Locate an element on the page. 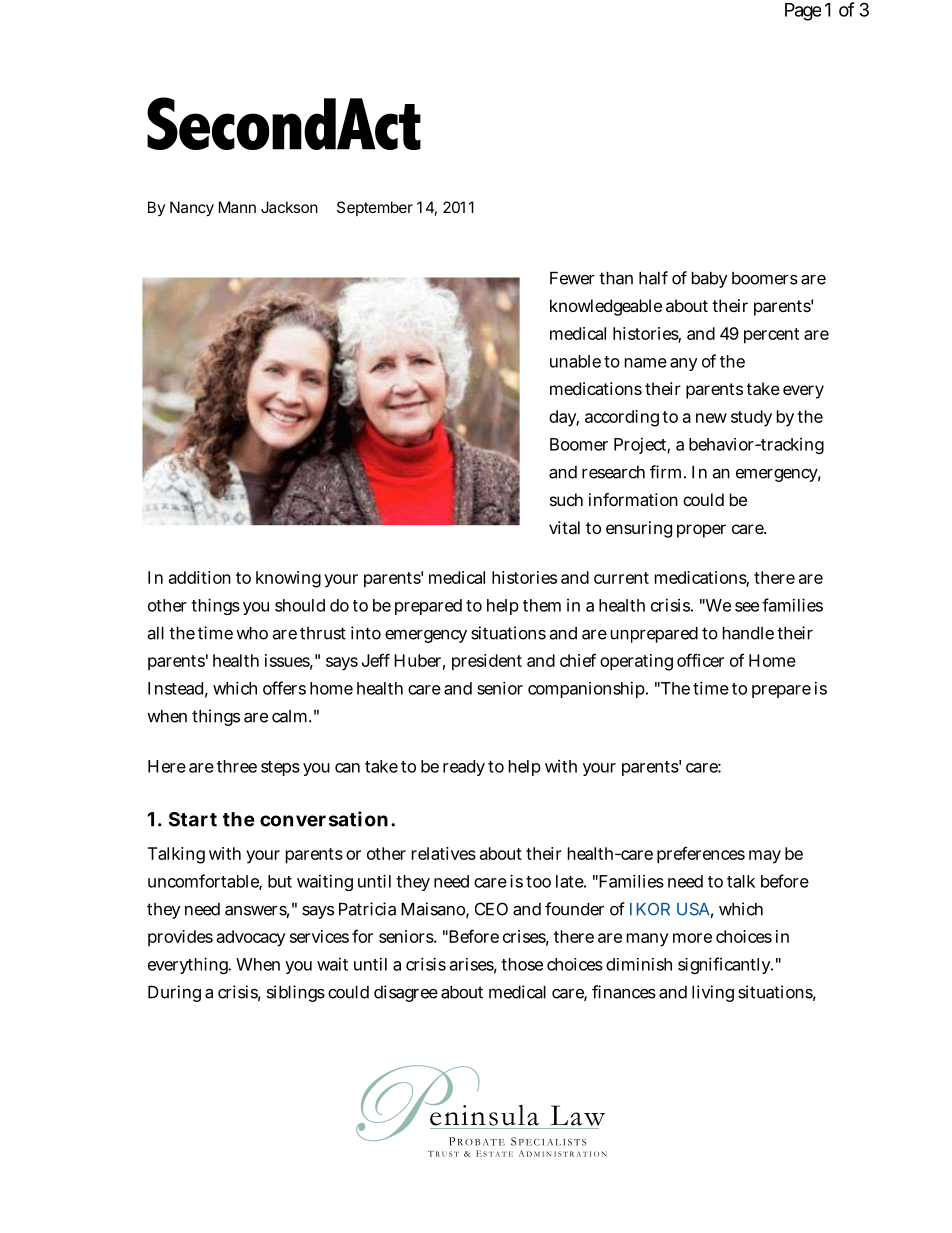 The width and height of the image is (952, 1233). preferences is located at coordinates (701, 855).
